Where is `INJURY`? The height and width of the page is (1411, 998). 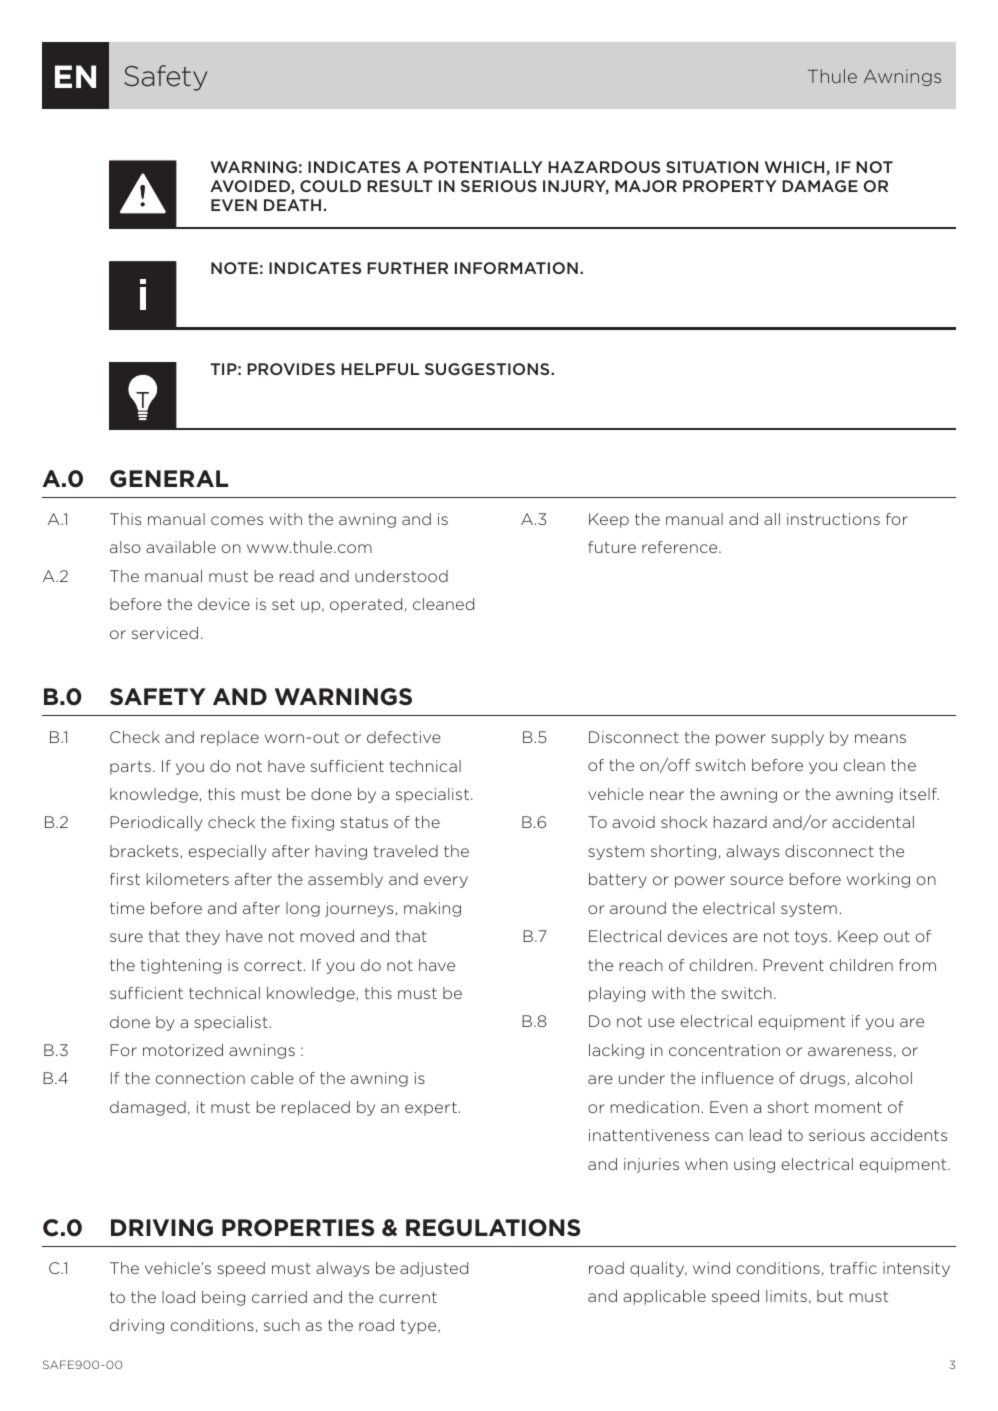 INJURY is located at coordinates (576, 187).
